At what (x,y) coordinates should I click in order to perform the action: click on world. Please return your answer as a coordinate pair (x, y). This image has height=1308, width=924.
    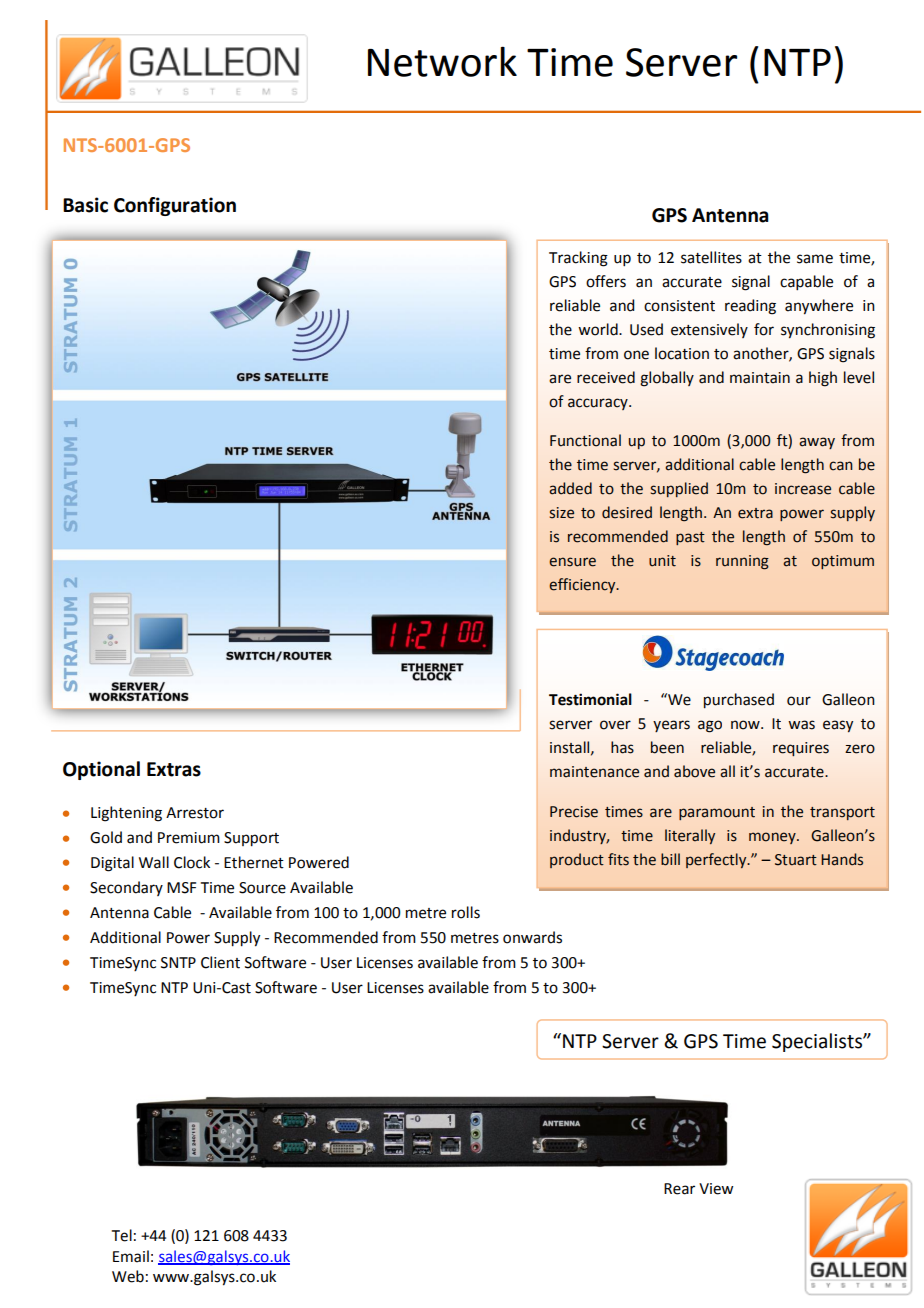
    Looking at the image, I should click on (599, 329).
